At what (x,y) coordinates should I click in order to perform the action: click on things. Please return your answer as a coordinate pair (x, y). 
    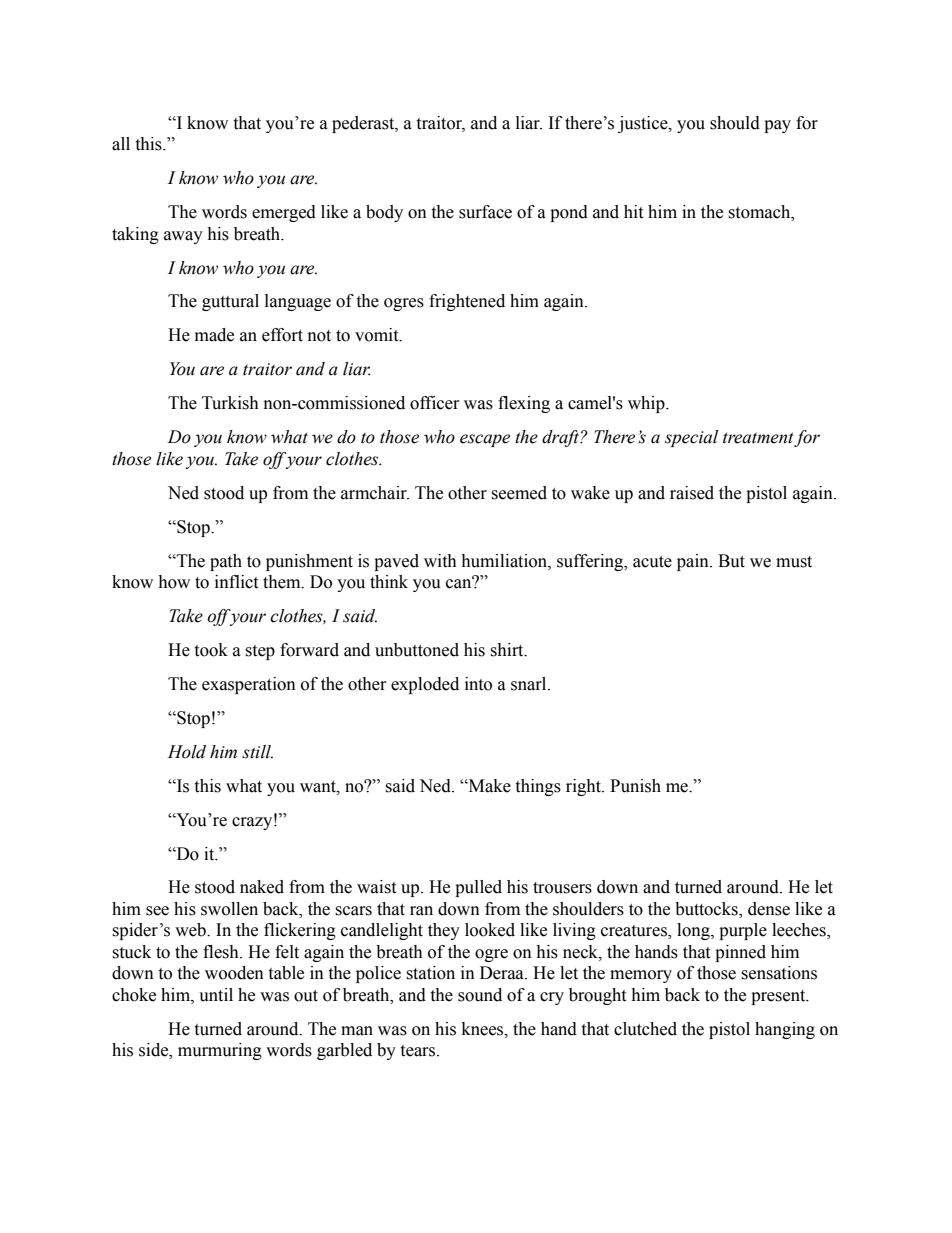
    Looking at the image, I should click on (538, 787).
